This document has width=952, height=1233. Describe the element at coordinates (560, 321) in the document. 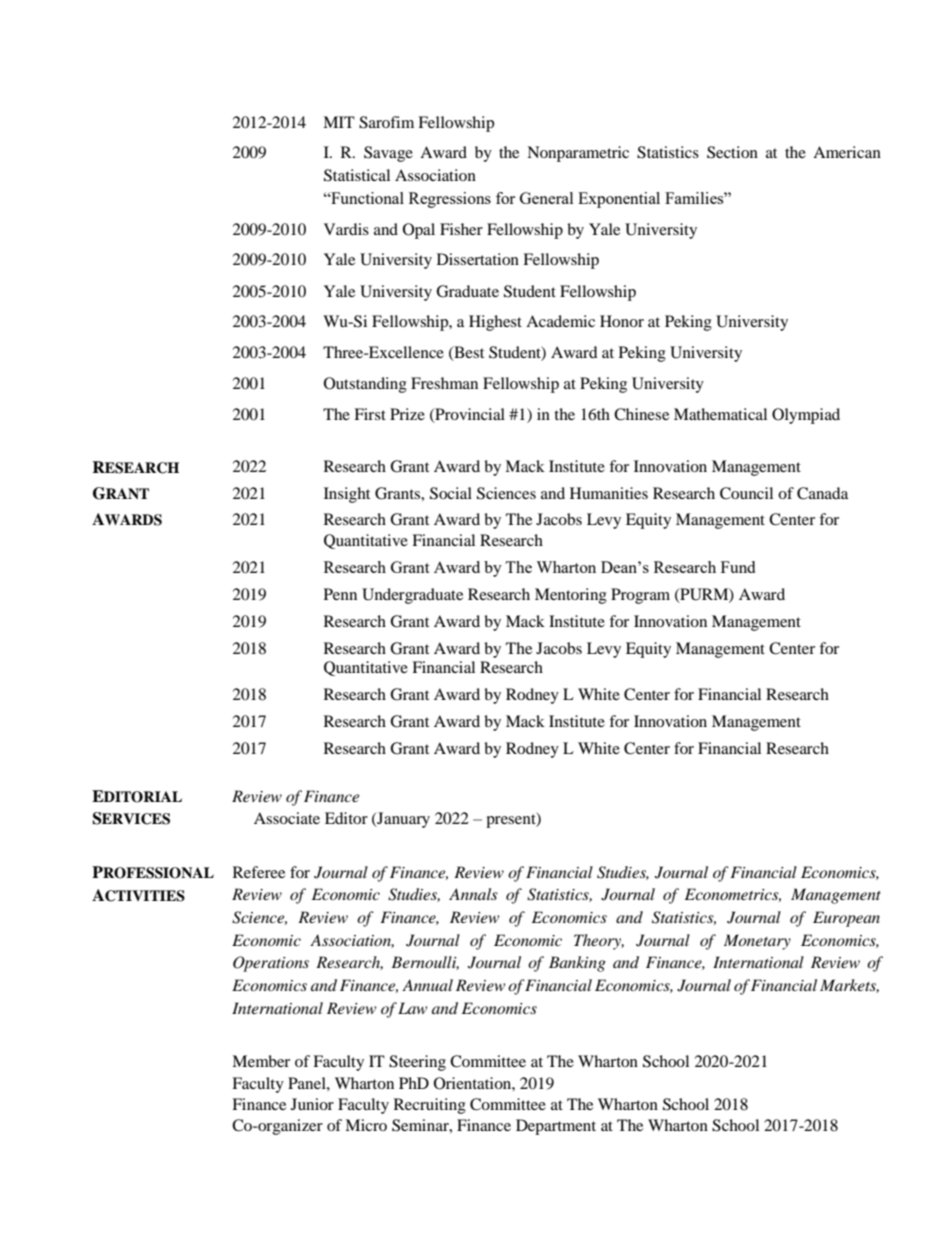

I see `Academic` at that location.
